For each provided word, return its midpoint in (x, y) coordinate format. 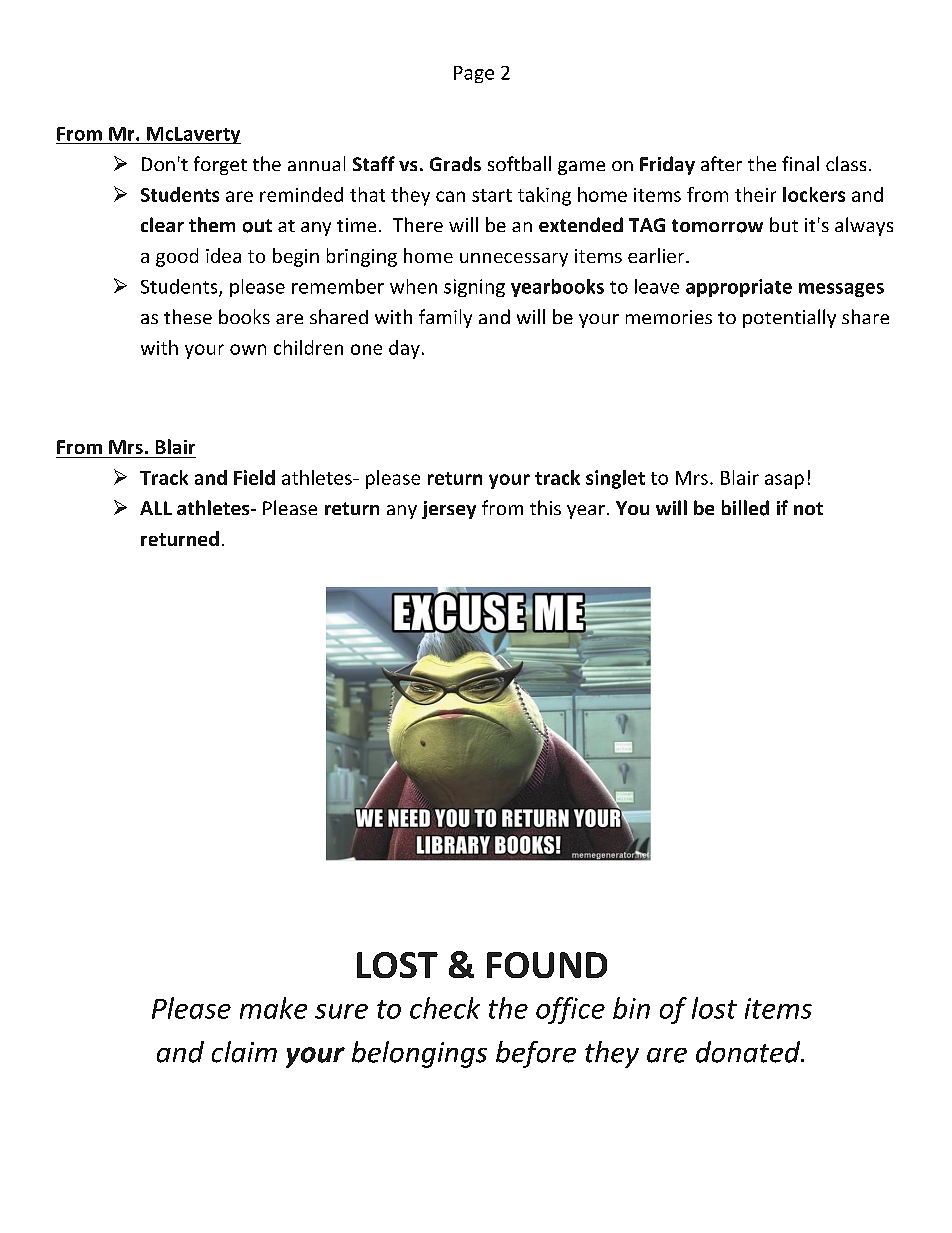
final (800, 163)
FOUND (547, 965)
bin (631, 1008)
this (545, 507)
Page (474, 74)
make (273, 1008)
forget (220, 165)
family (445, 318)
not (808, 508)
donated (749, 1052)
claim (244, 1052)
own (248, 349)
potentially (789, 318)
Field (254, 477)
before (536, 1054)
